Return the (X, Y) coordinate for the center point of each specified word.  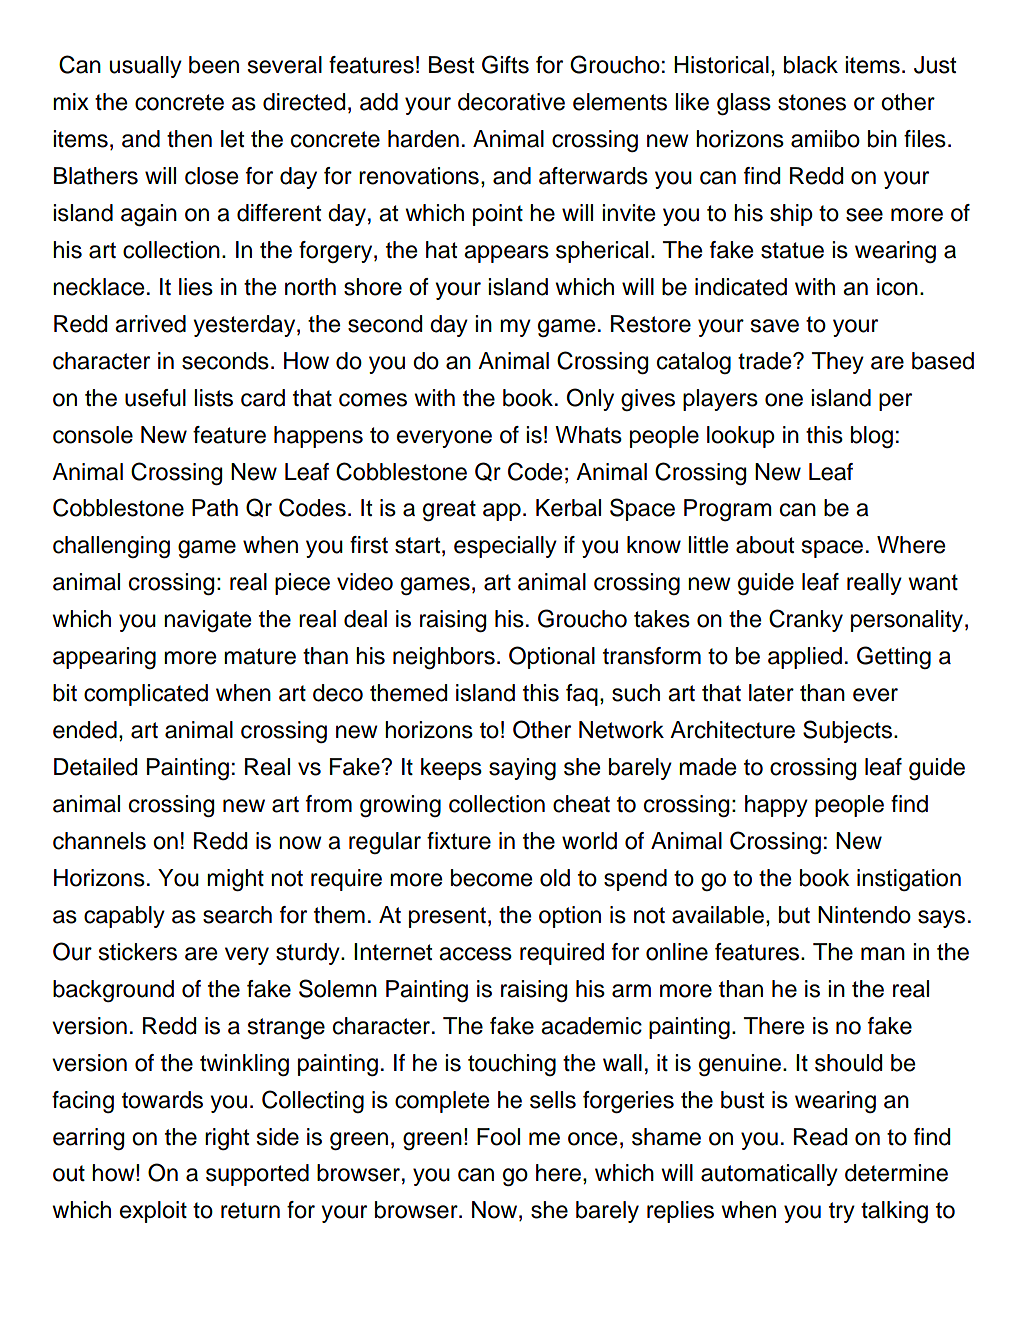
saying (522, 769)
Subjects (847, 731)
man (883, 954)
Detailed (95, 767)
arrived (150, 324)
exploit (153, 1212)
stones (812, 102)
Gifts (505, 64)
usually (146, 67)
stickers (138, 952)
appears (506, 254)
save (775, 326)
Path (215, 508)
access (475, 954)
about (765, 545)
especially (505, 547)
